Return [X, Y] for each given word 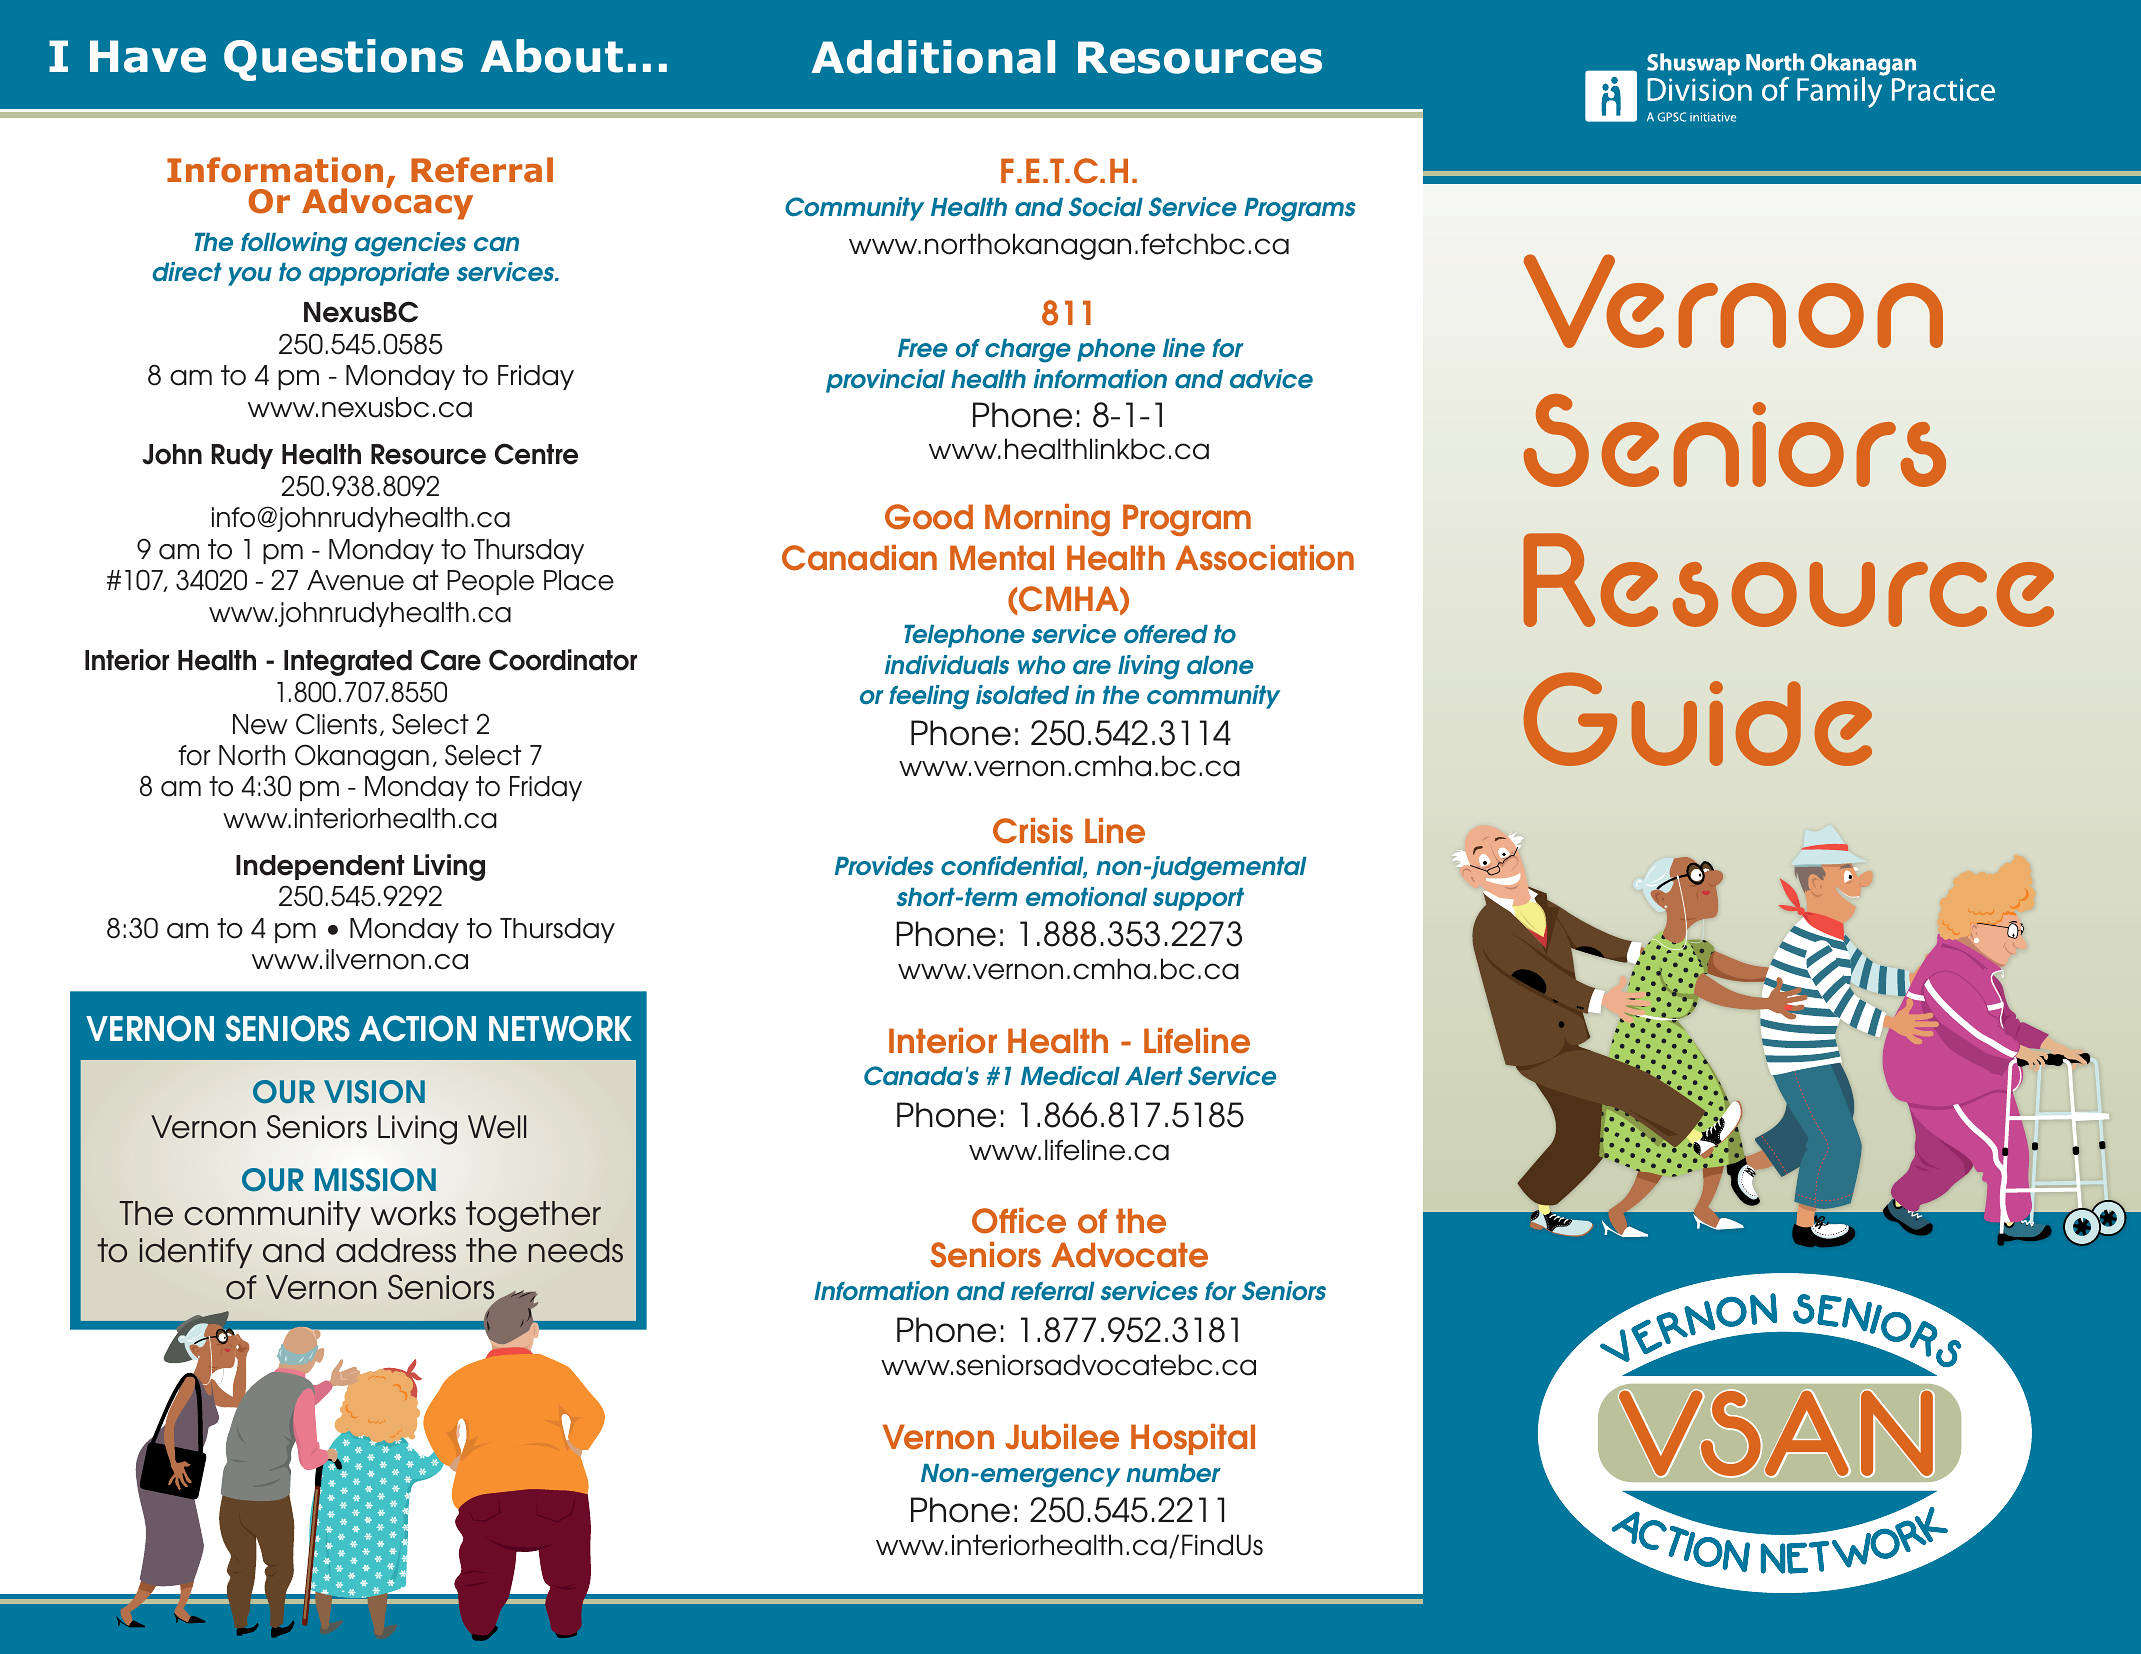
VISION [374, 1092]
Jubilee [1062, 1437]
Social [1106, 206]
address [396, 1250]
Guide [1698, 719]
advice [1271, 378]
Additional [933, 57]
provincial [885, 381]
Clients [336, 724]
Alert [1154, 1076]
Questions [343, 60]
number [1173, 1473]
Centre [536, 454]
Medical [1070, 1075]
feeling [929, 697]
